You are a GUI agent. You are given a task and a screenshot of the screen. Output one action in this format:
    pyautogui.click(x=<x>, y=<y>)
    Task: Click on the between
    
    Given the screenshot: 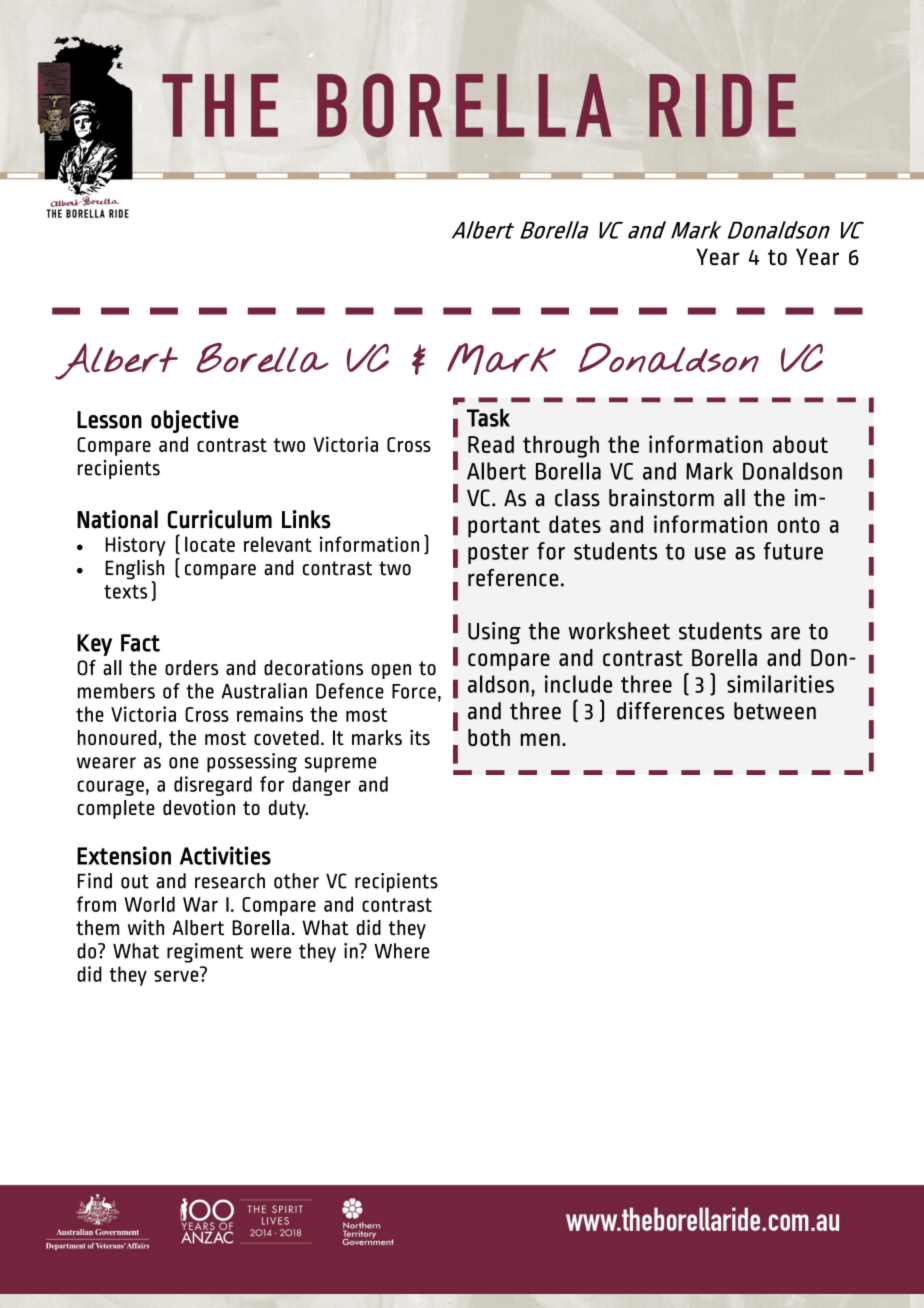 What is the action you would take?
    pyautogui.click(x=775, y=711)
